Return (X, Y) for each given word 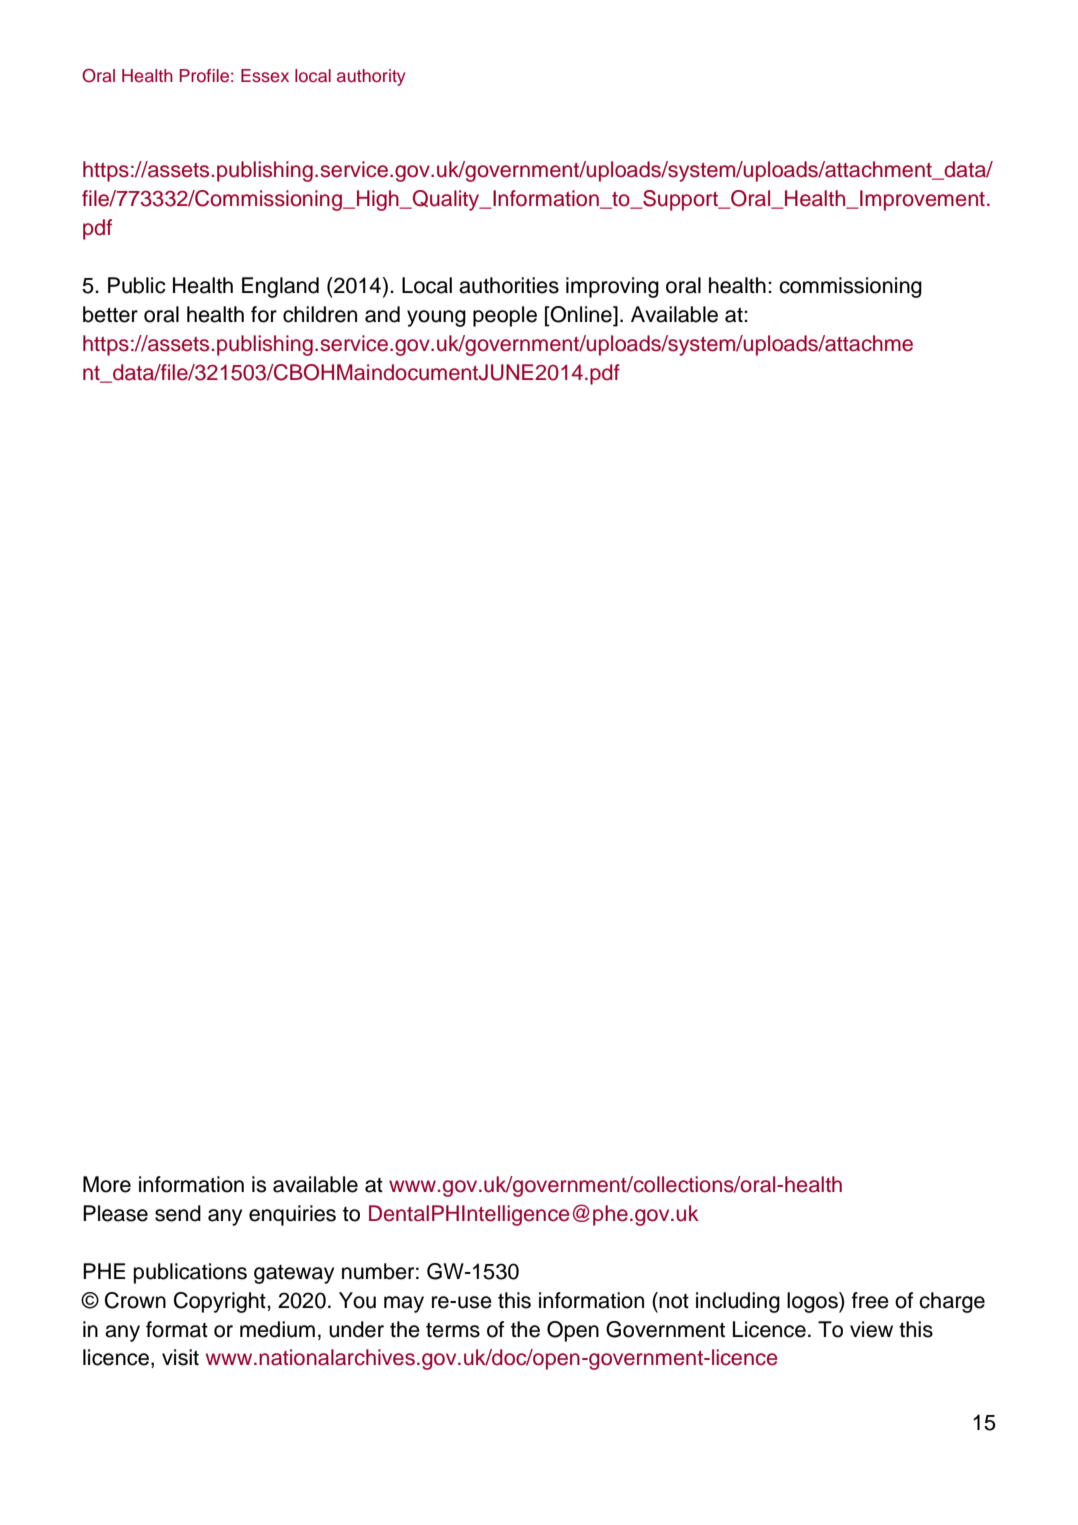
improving (612, 287)
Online (581, 315)
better (110, 314)
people (505, 316)
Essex (265, 76)
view (871, 1329)
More (107, 1184)
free (870, 1300)
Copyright (221, 1302)
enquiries (292, 1215)
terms (453, 1330)
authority (371, 77)
